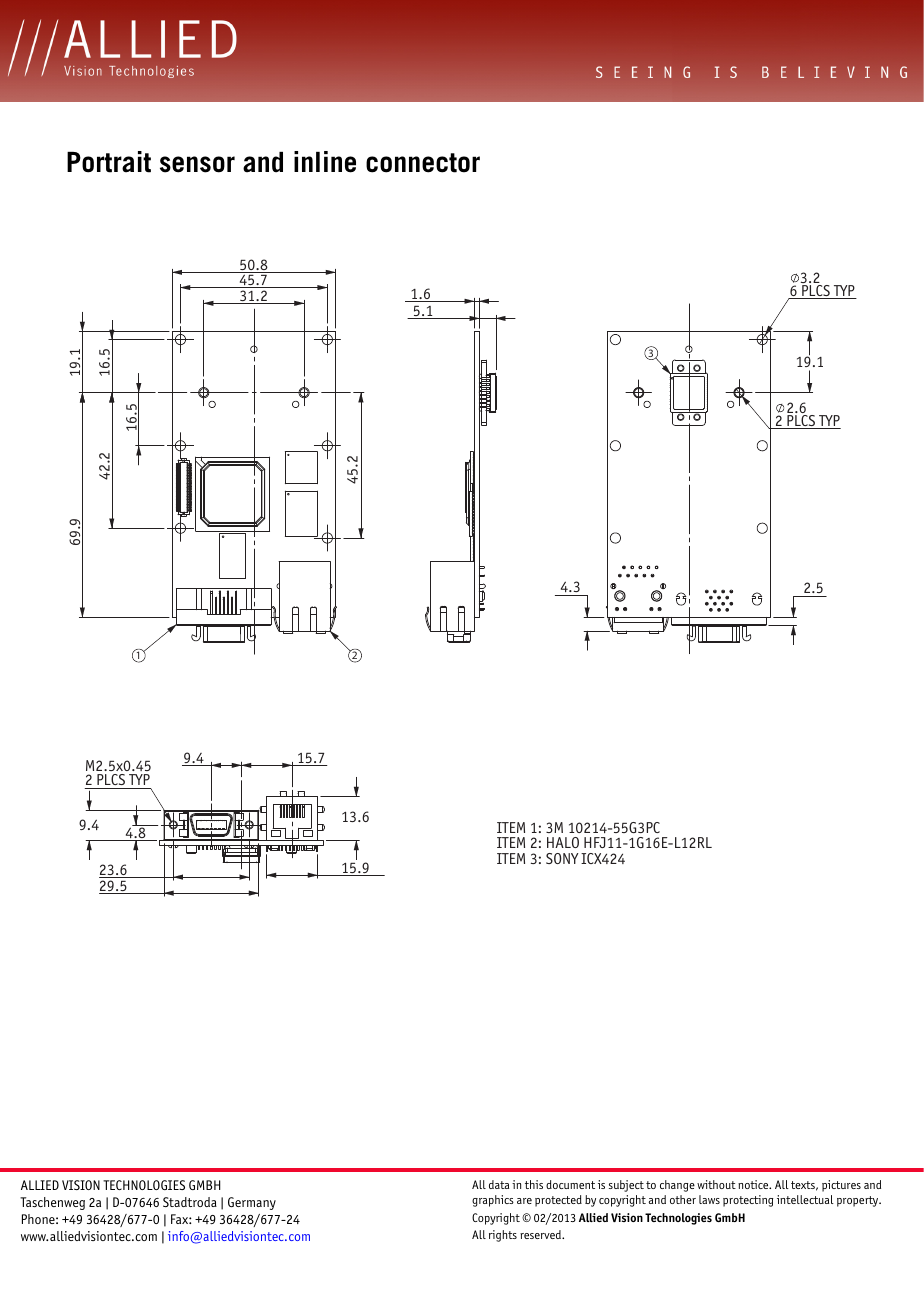 The width and height of the screenshot is (924, 1308). What do you see at coordinates (197, 164) in the screenshot?
I see `sensor` at bounding box center [197, 164].
